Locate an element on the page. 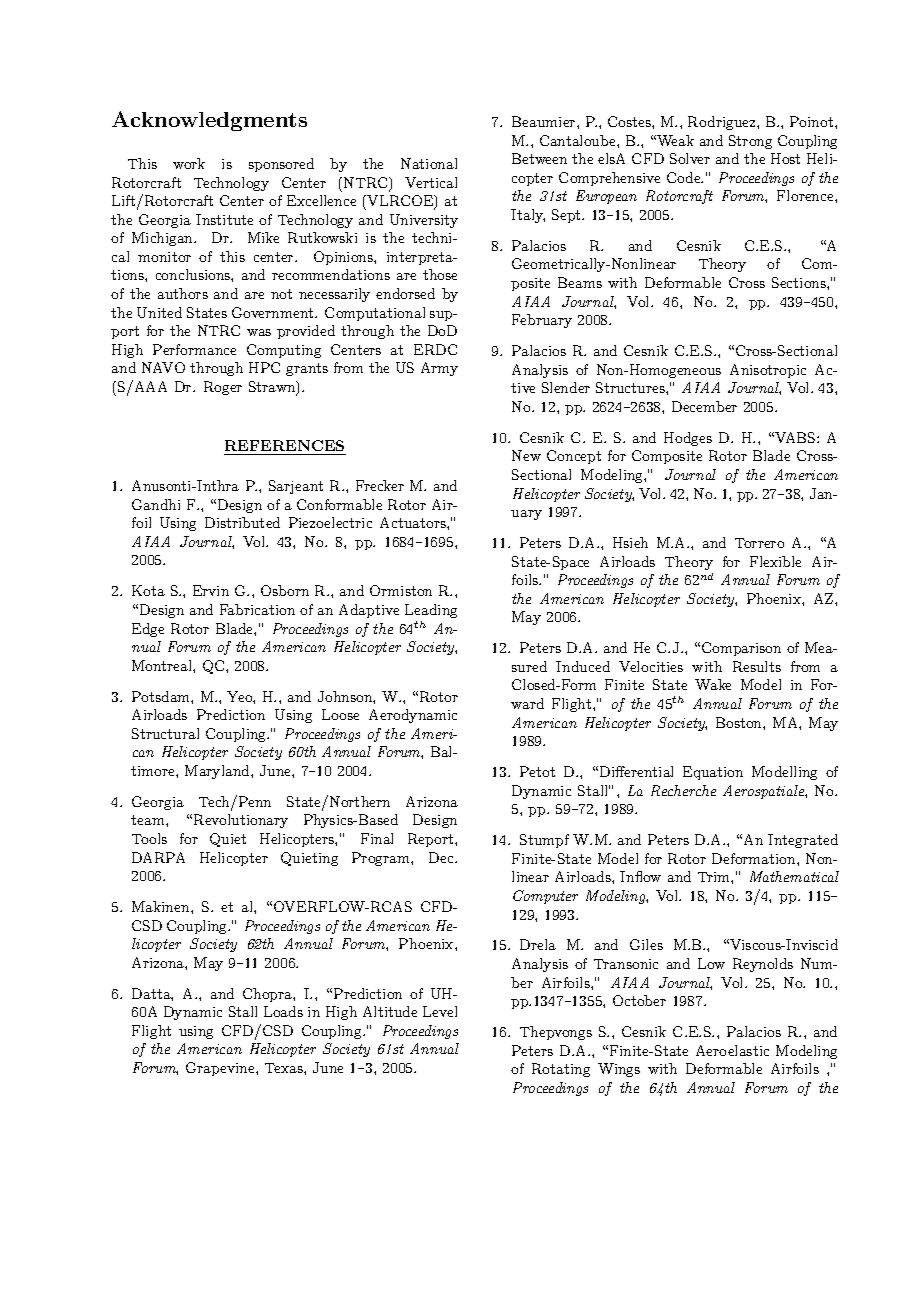  Hodges is located at coordinates (688, 439).
